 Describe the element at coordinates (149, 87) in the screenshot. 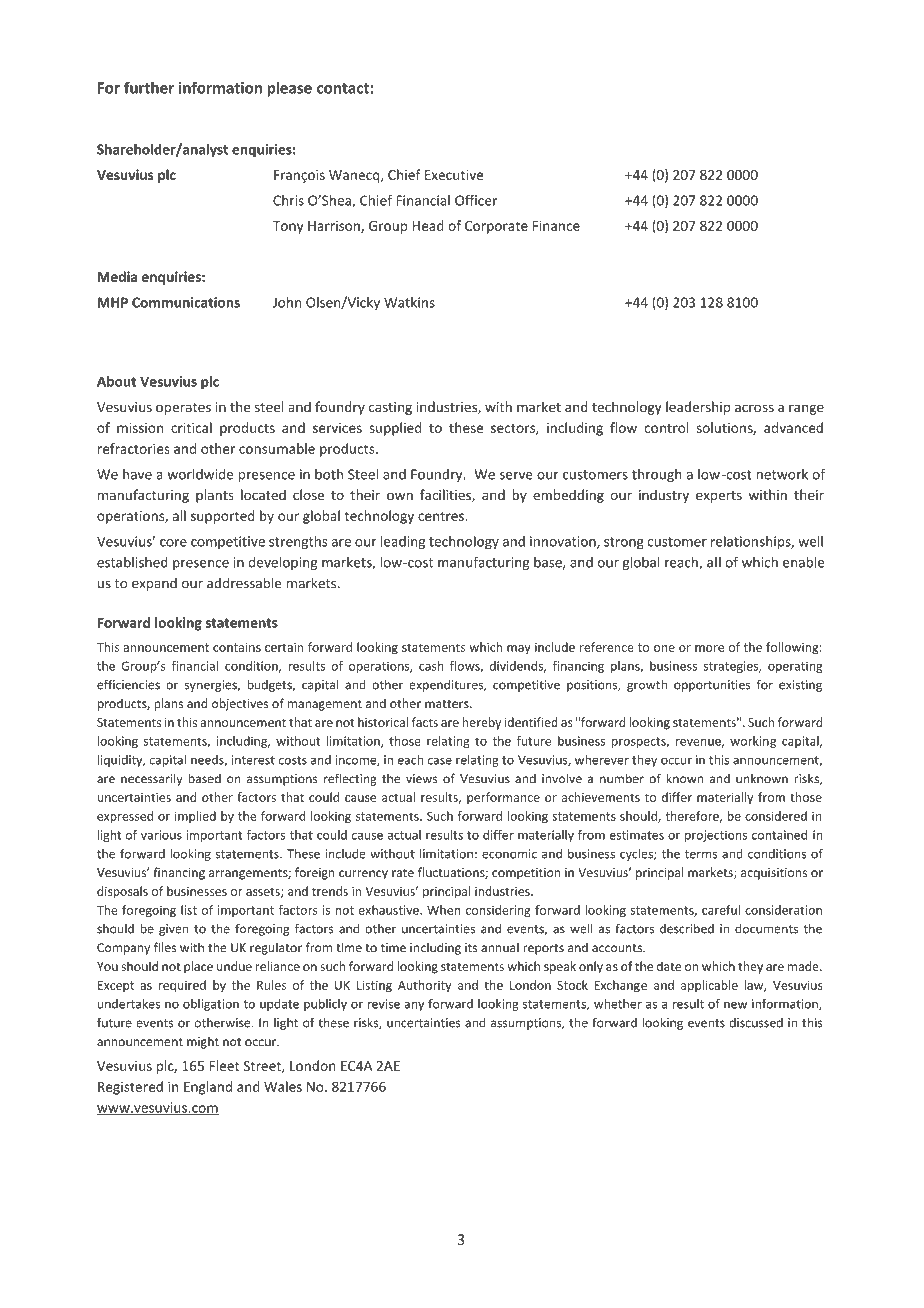

I see `further` at that location.
